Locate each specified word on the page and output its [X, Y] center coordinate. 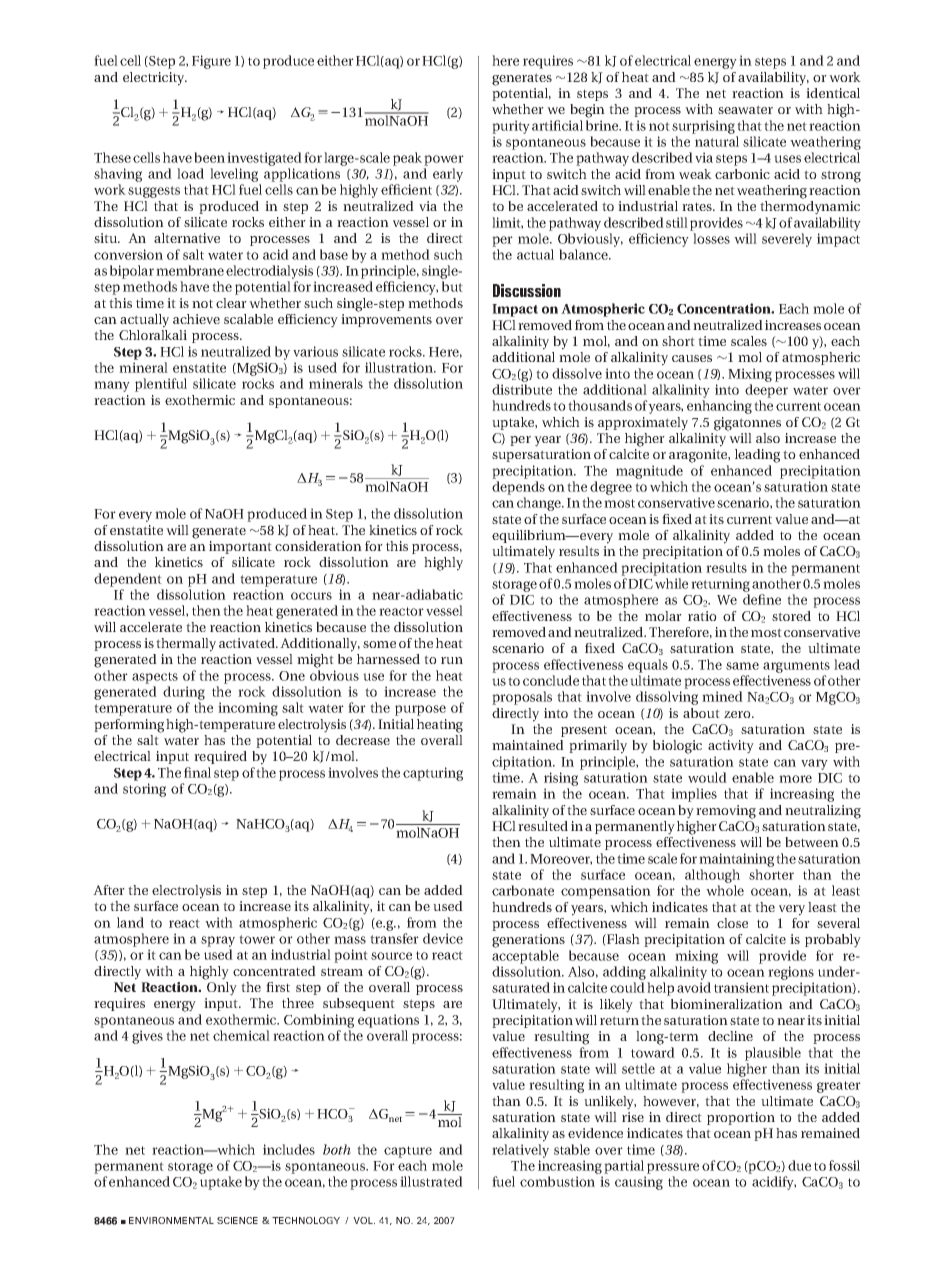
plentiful [161, 385]
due [799, 1165]
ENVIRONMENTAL [171, 1220]
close [732, 923]
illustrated [431, 1181]
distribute [522, 389]
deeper [766, 391]
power [444, 160]
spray [218, 943]
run [452, 660]
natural [717, 141]
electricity [155, 79]
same [742, 666]
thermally [186, 645]
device [443, 938]
